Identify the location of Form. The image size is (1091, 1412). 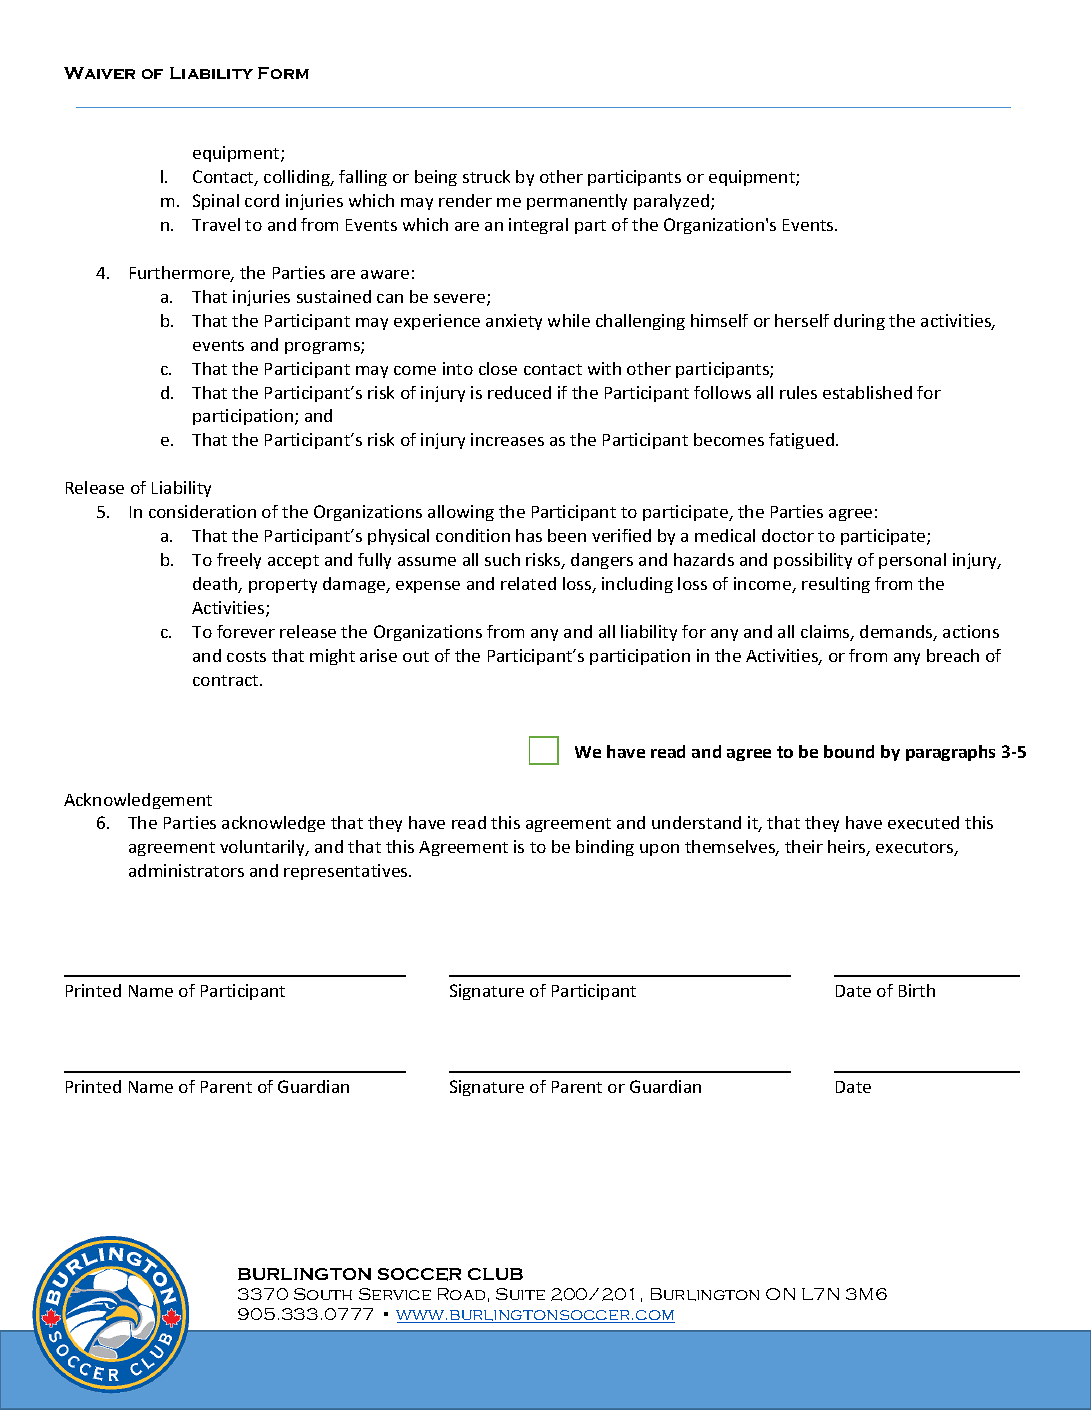
(283, 73).
